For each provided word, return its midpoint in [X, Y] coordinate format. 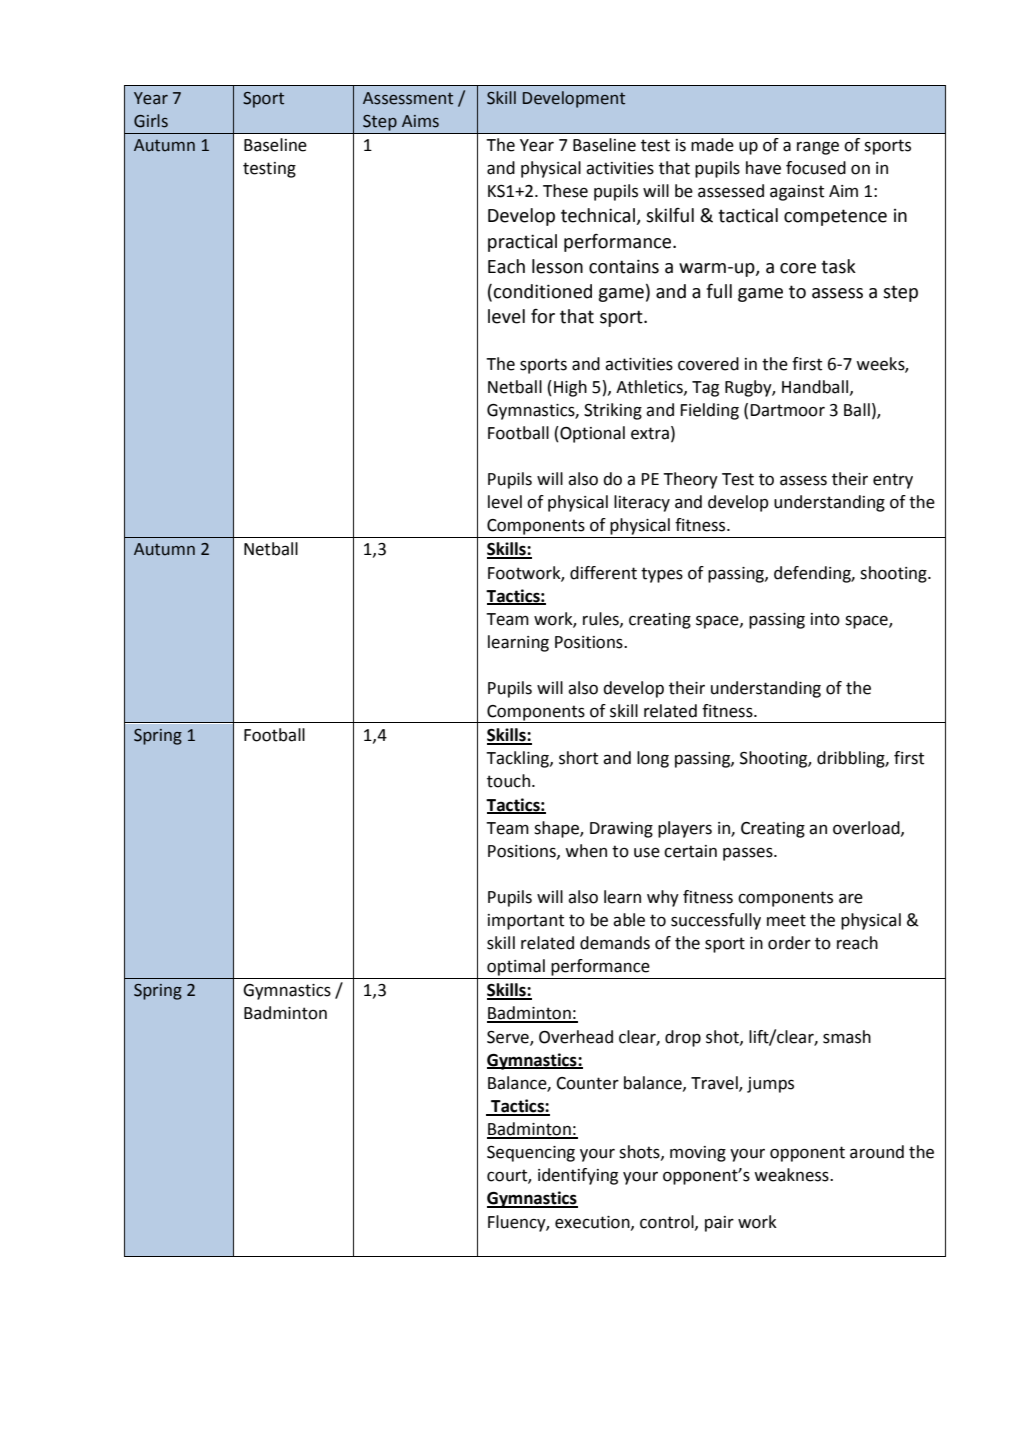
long [653, 759]
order [789, 943]
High [570, 388]
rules [602, 619]
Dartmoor [787, 410]
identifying [578, 1176]
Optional [591, 434]
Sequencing [531, 1154]
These [565, 191]
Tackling [518, 759]
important [526, 922]
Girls [151, 121]
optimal [516, 967]
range [818, 148]
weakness [792, 1175]
